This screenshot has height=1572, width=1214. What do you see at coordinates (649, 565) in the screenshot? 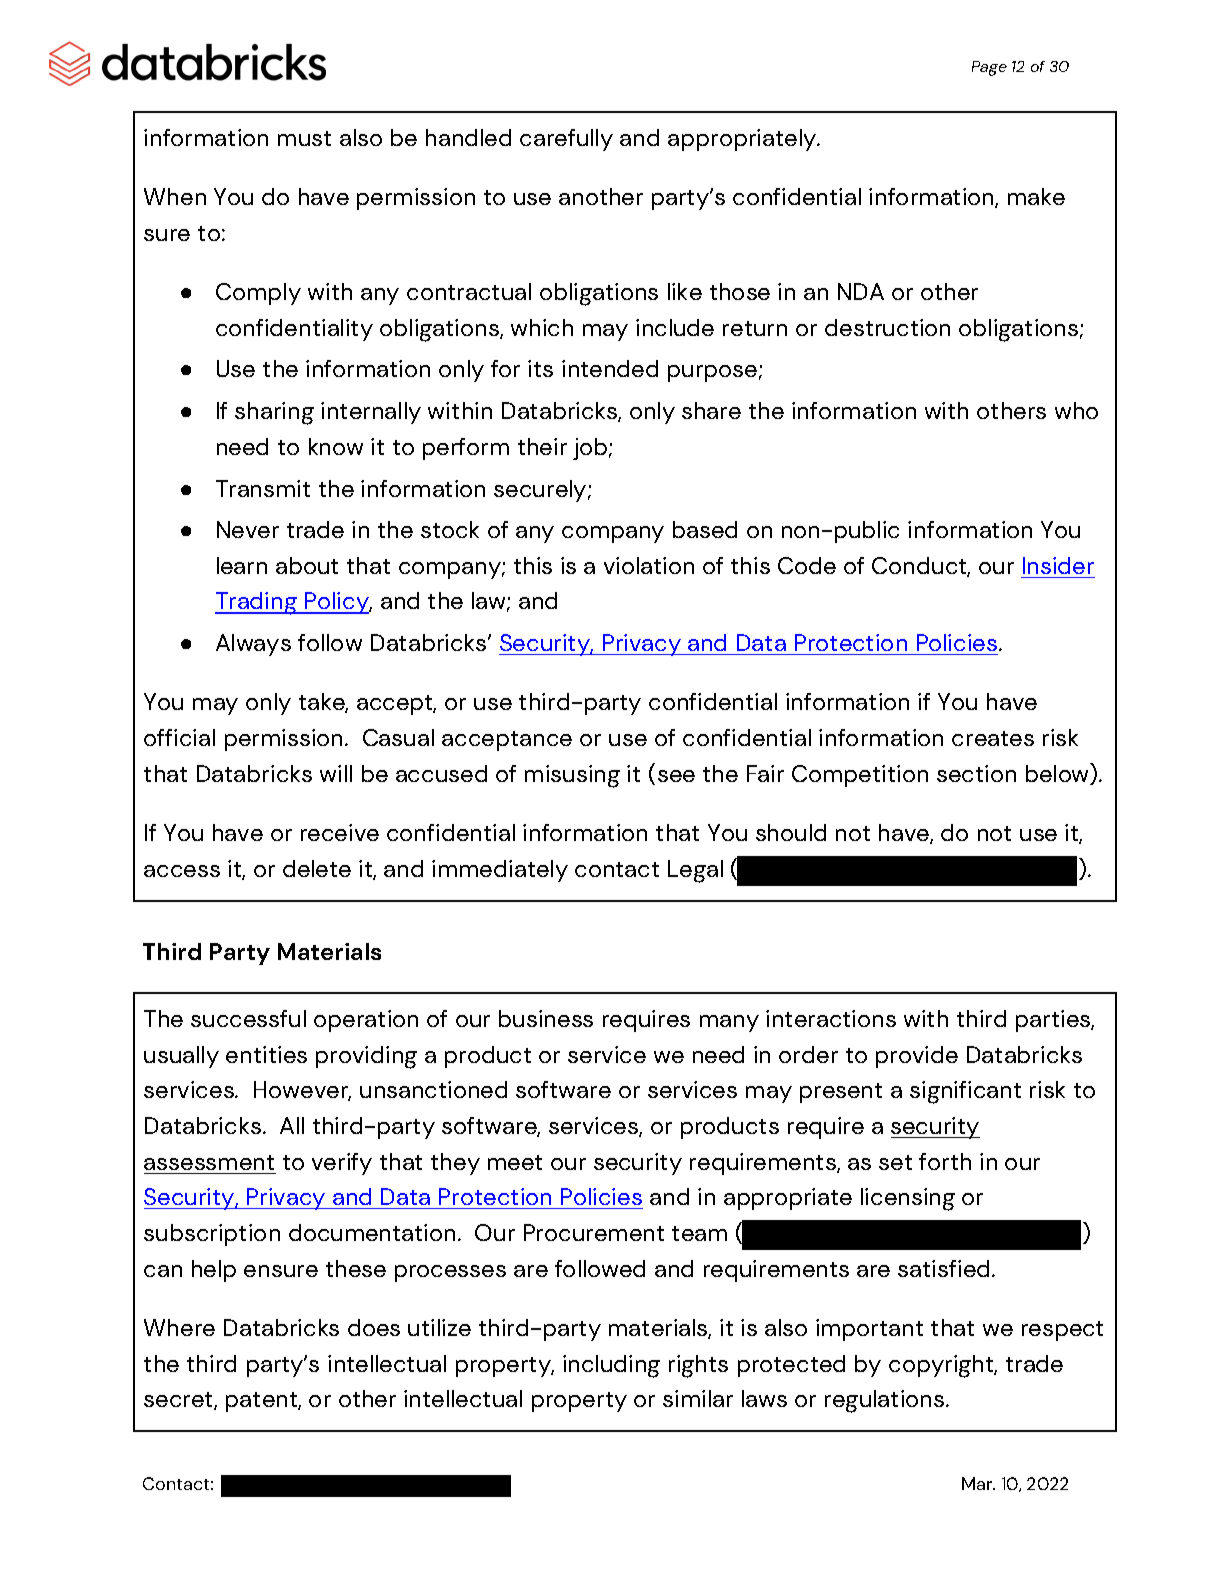
I see `violation` at bounding box center [649, 565].
